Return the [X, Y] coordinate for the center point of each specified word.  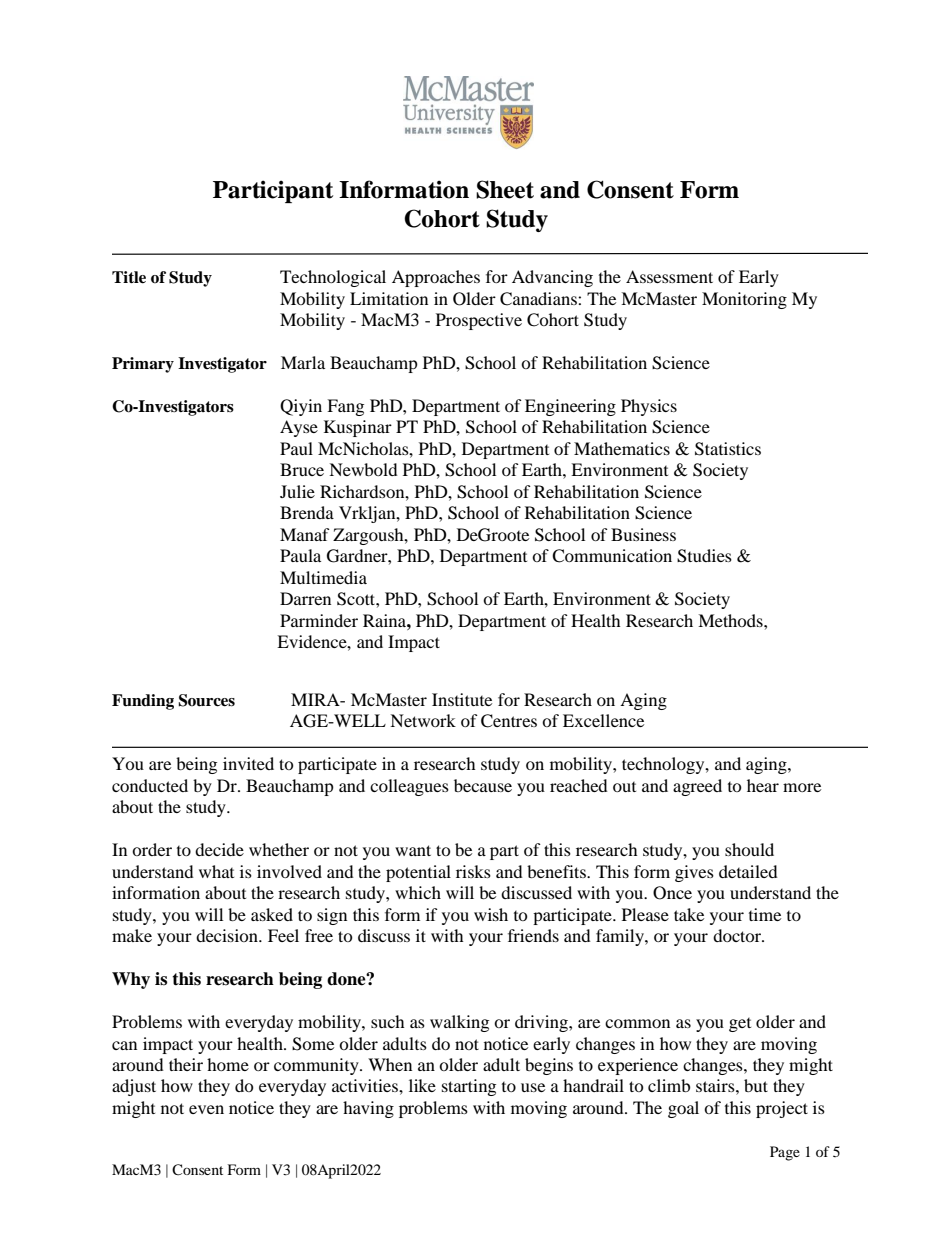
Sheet [505, 189]
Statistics [728, 449]
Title [129, 277]
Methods [731, 620]
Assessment [669, 276]
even [206, 1109]
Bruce [302, 469]
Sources [206, 700]
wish [491, 914]
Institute [462, 699]
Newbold [363, 469]
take [689, 914]
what [216, 871]
